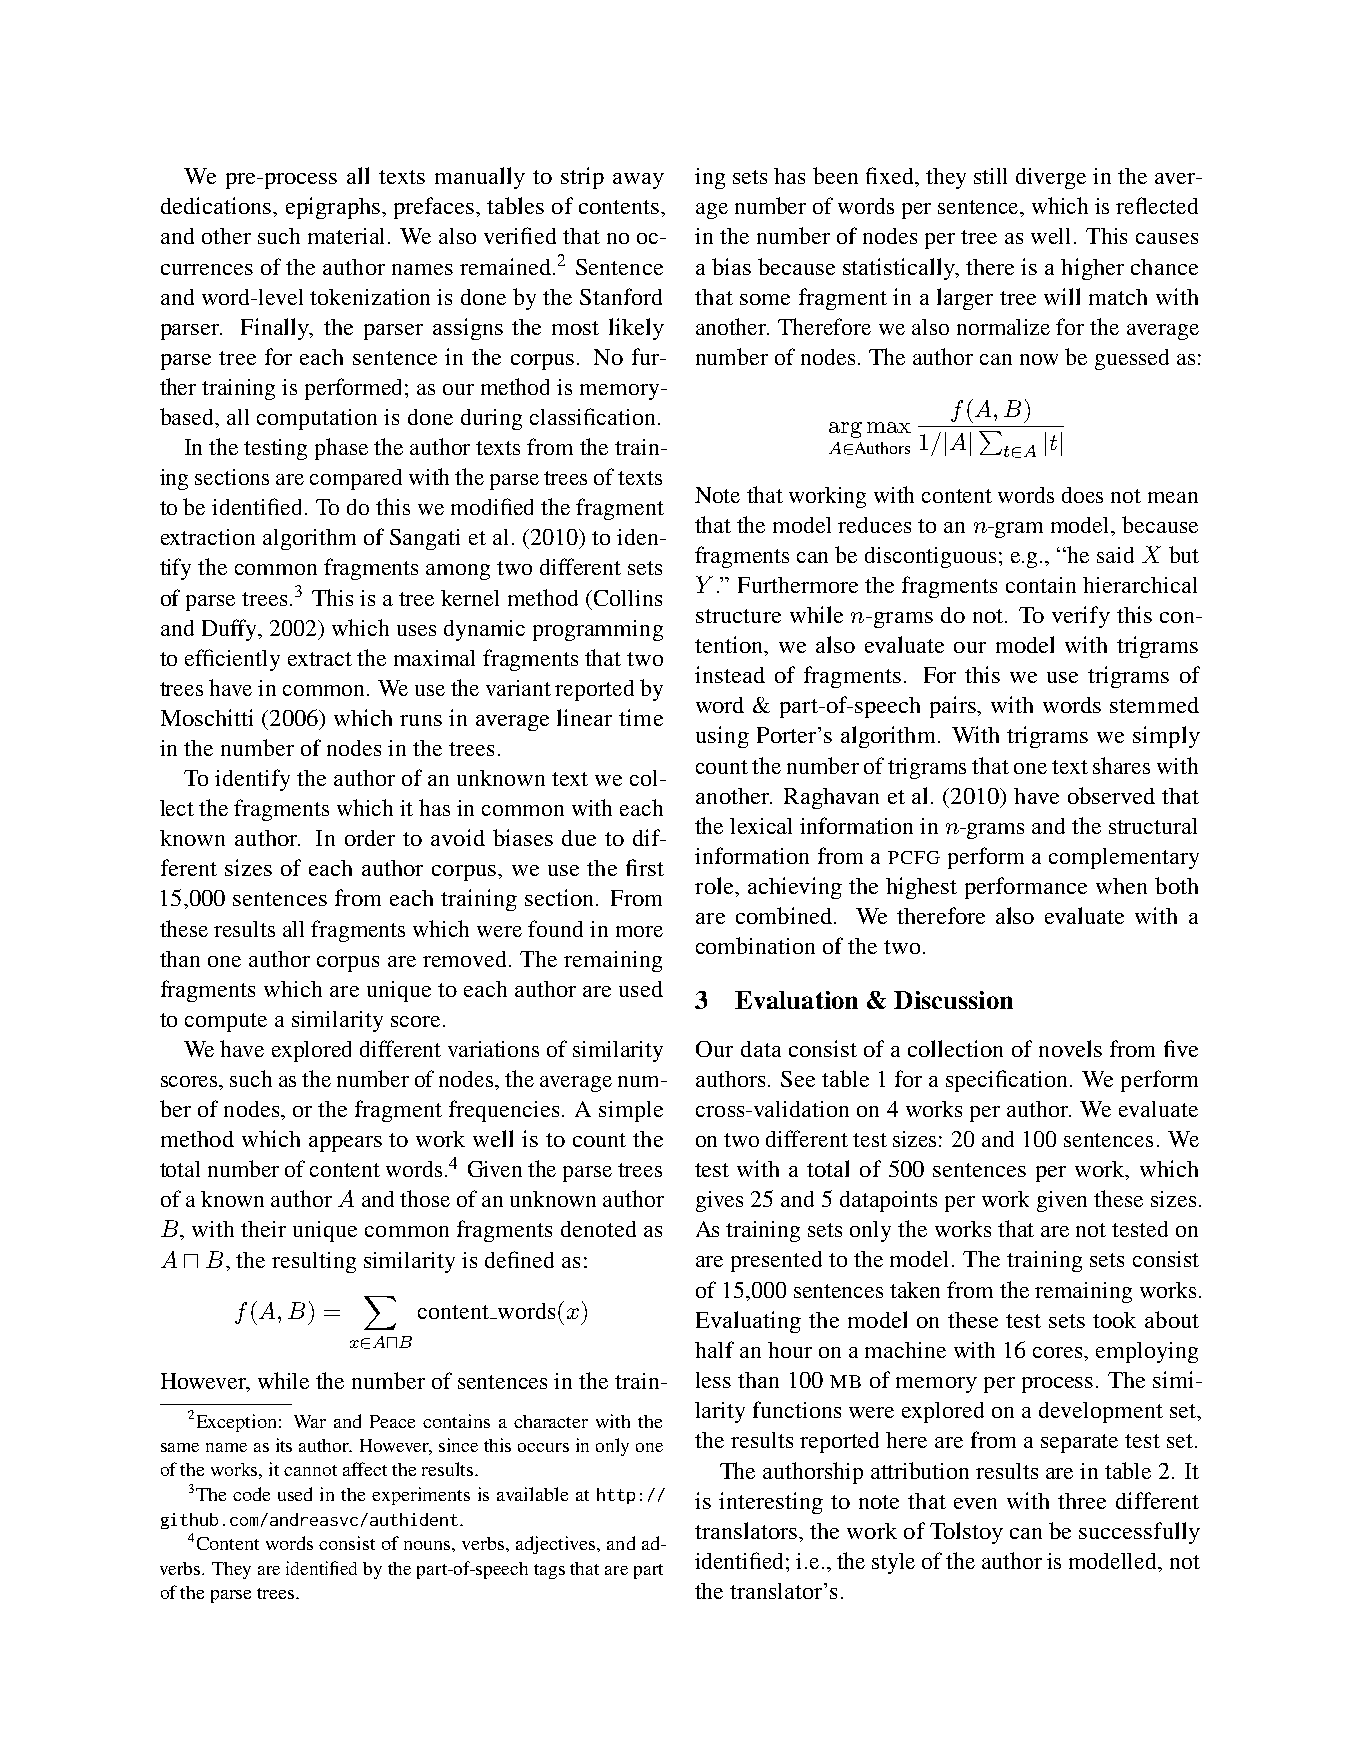 The width and height of the document is (1359, 1759). Describe the element at coordinates (628, 598) in the document. I see `Collins` at that location.
